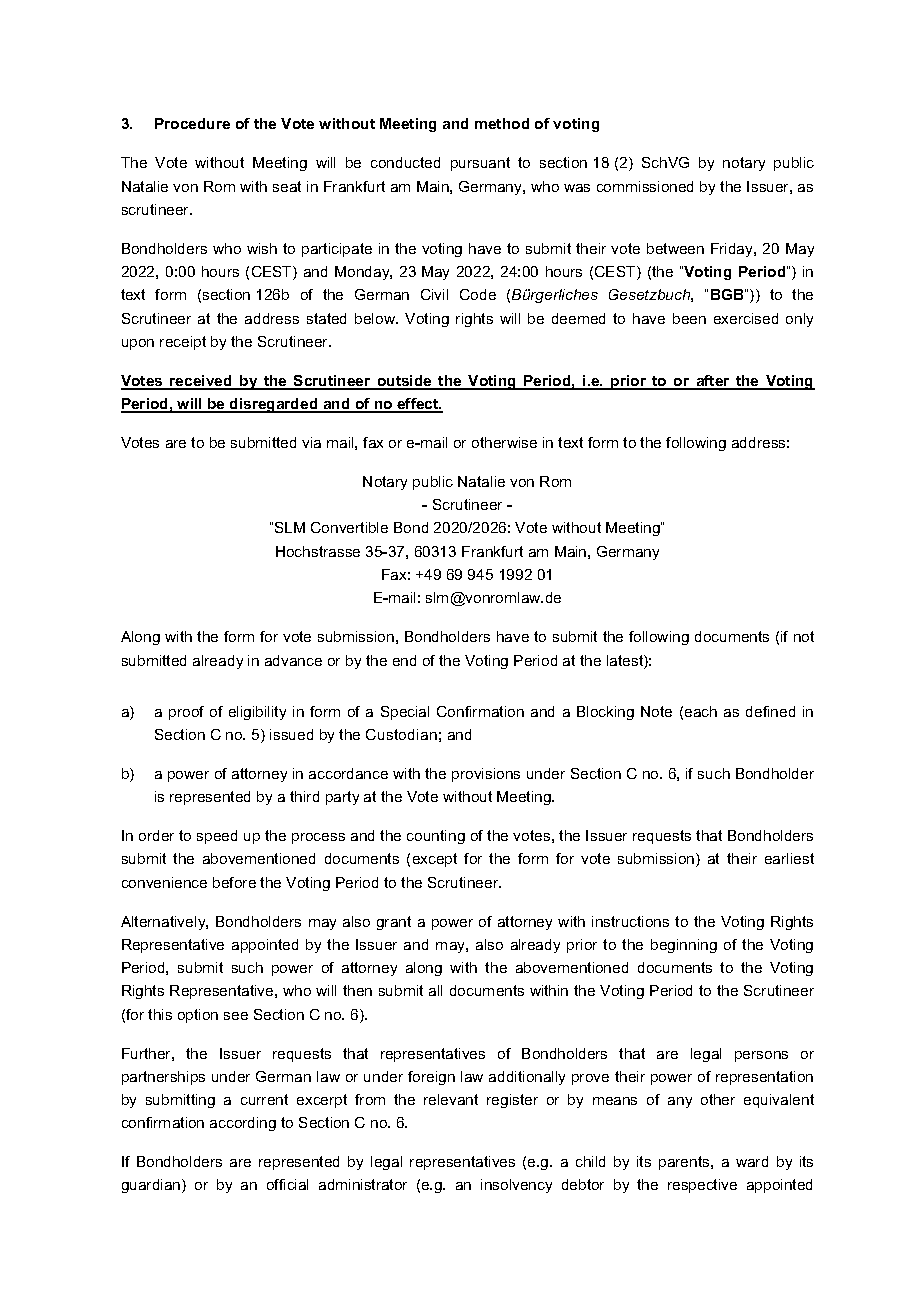  What do you see at coordinates (789, 858) in the screenshot?
I see `earliest` at bounding box center [789, 858].
